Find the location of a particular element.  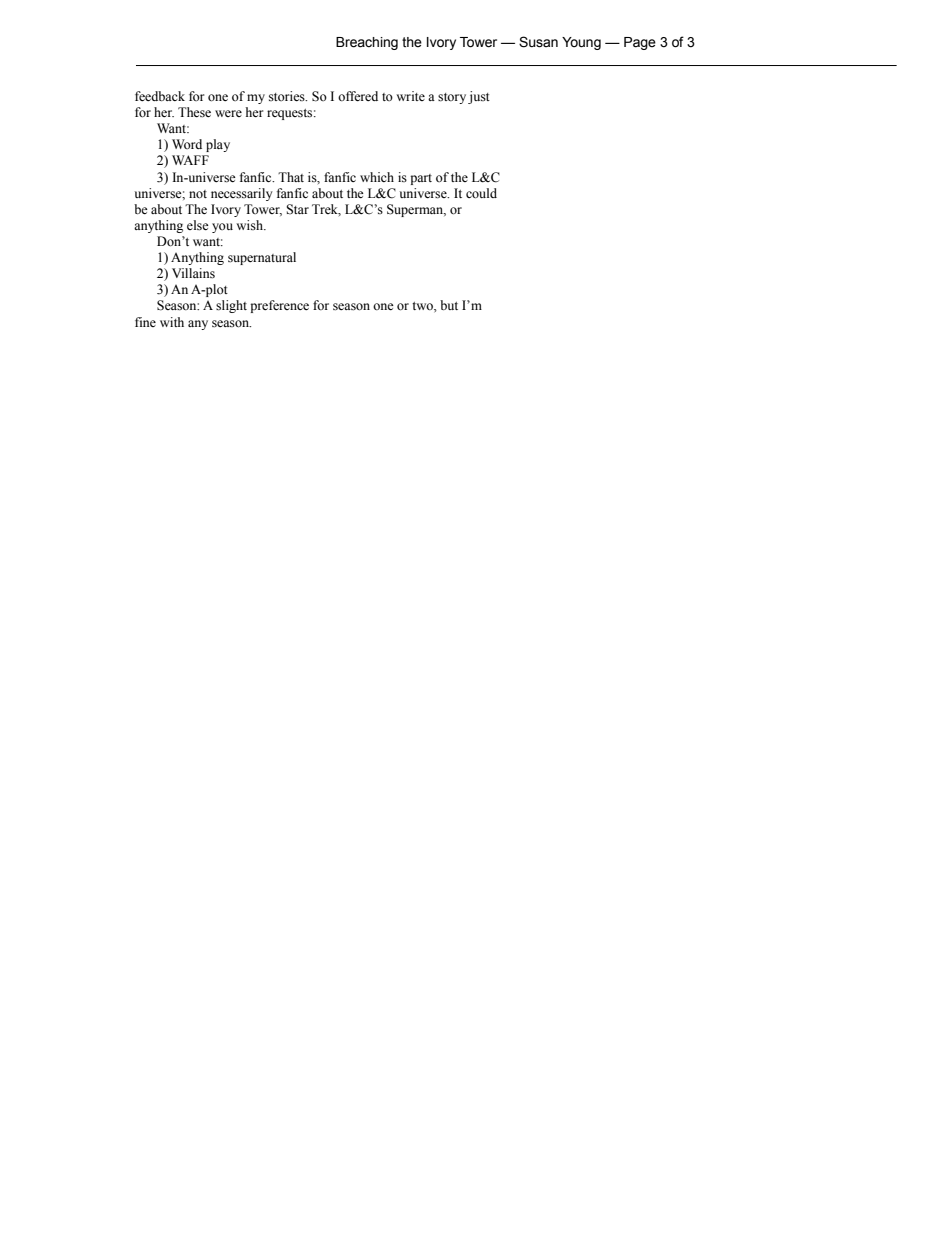

two is located at coordinates (423, 306).
